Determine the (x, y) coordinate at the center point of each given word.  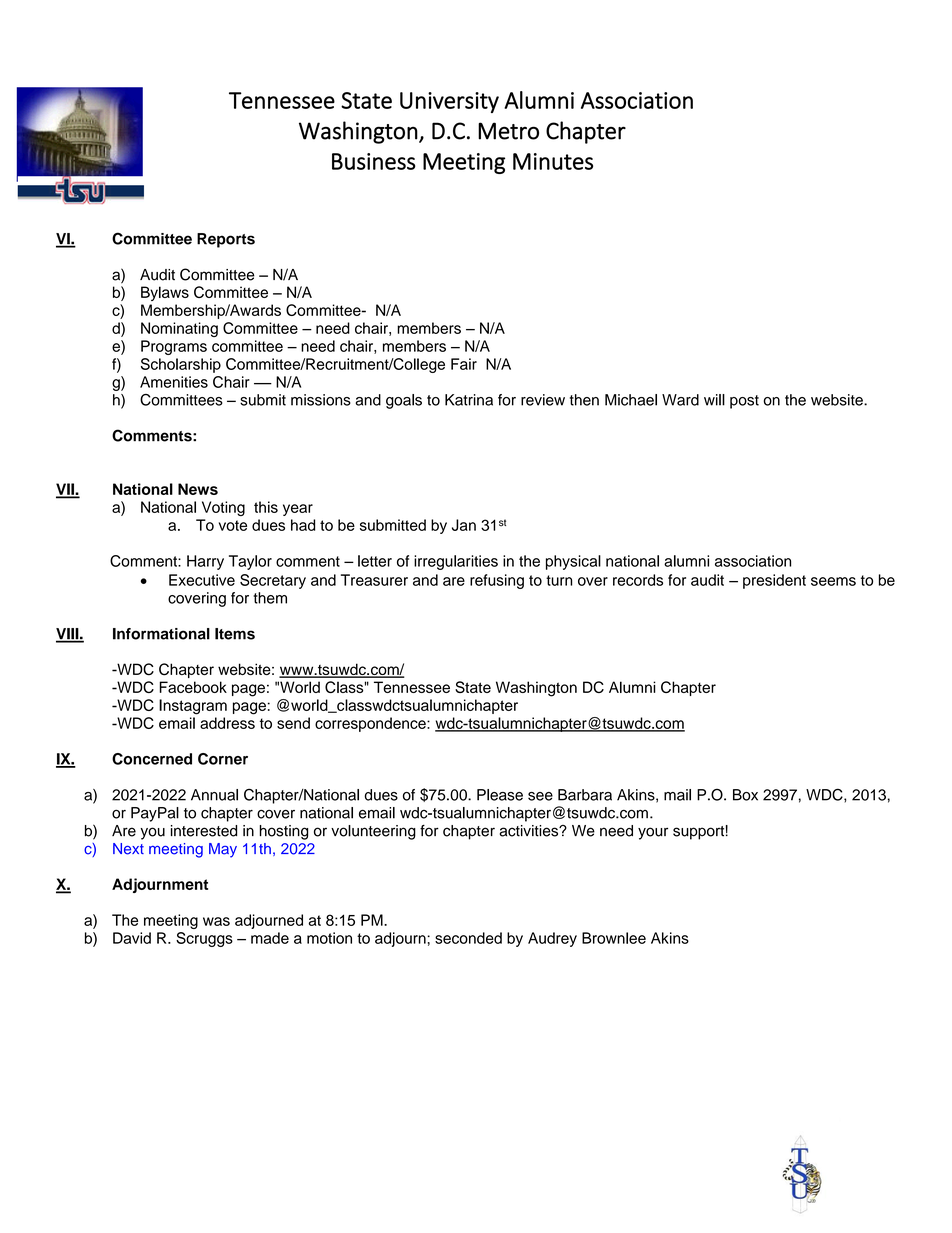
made (270, 938)
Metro (508, 131)
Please (500, 795)
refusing (497, 581)
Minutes (553, 161)
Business (374, 161)
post (744, 402)
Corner (223, 759)
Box (745, 795)
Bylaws (165, 293)
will (714, 400)
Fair (464, 364)
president (774, 581)
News (198, 489)
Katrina (469, 400)
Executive (202, 580)
